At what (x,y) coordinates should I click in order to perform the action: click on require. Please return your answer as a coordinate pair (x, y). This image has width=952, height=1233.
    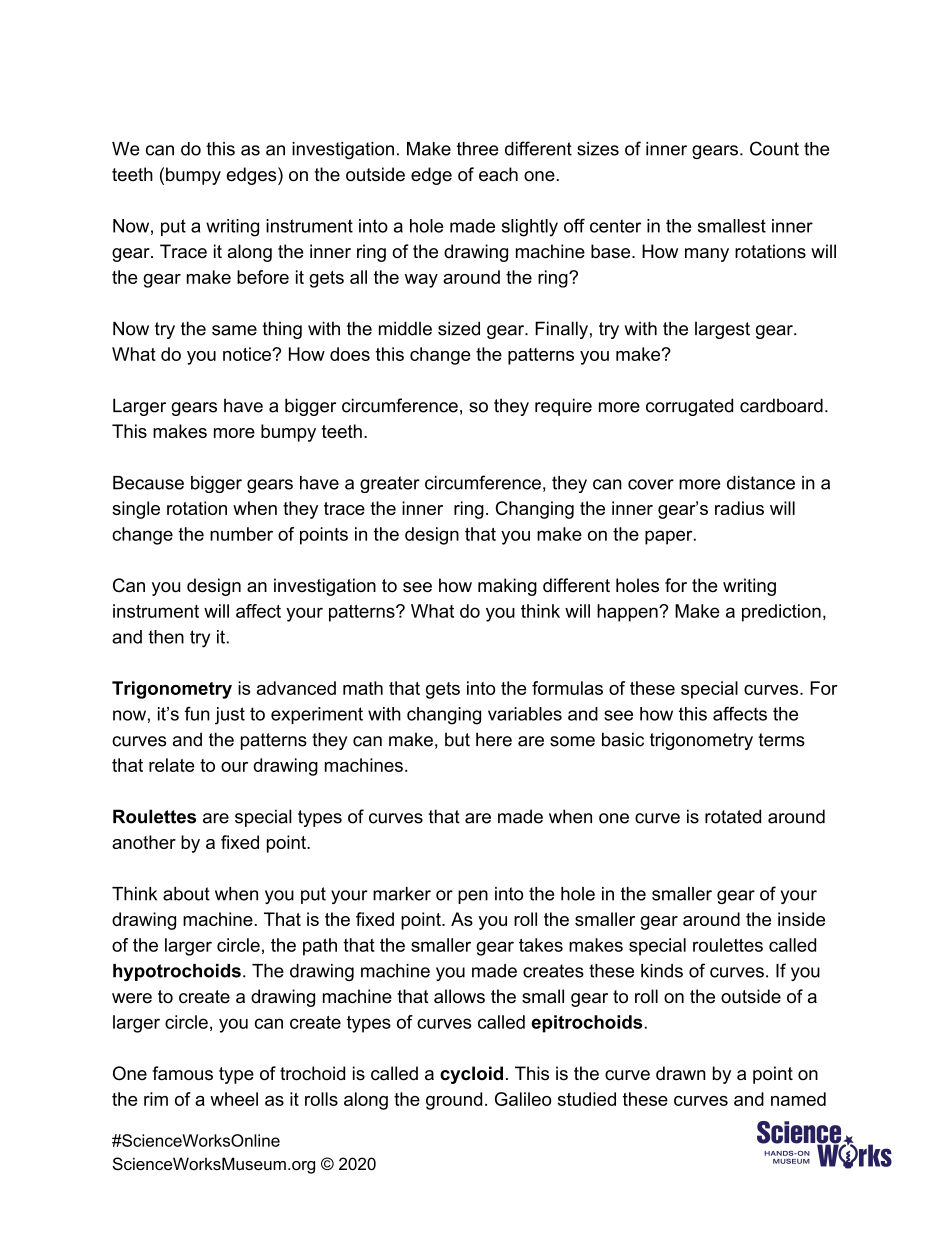
    Looking at the image, I should click on (563, 407).
